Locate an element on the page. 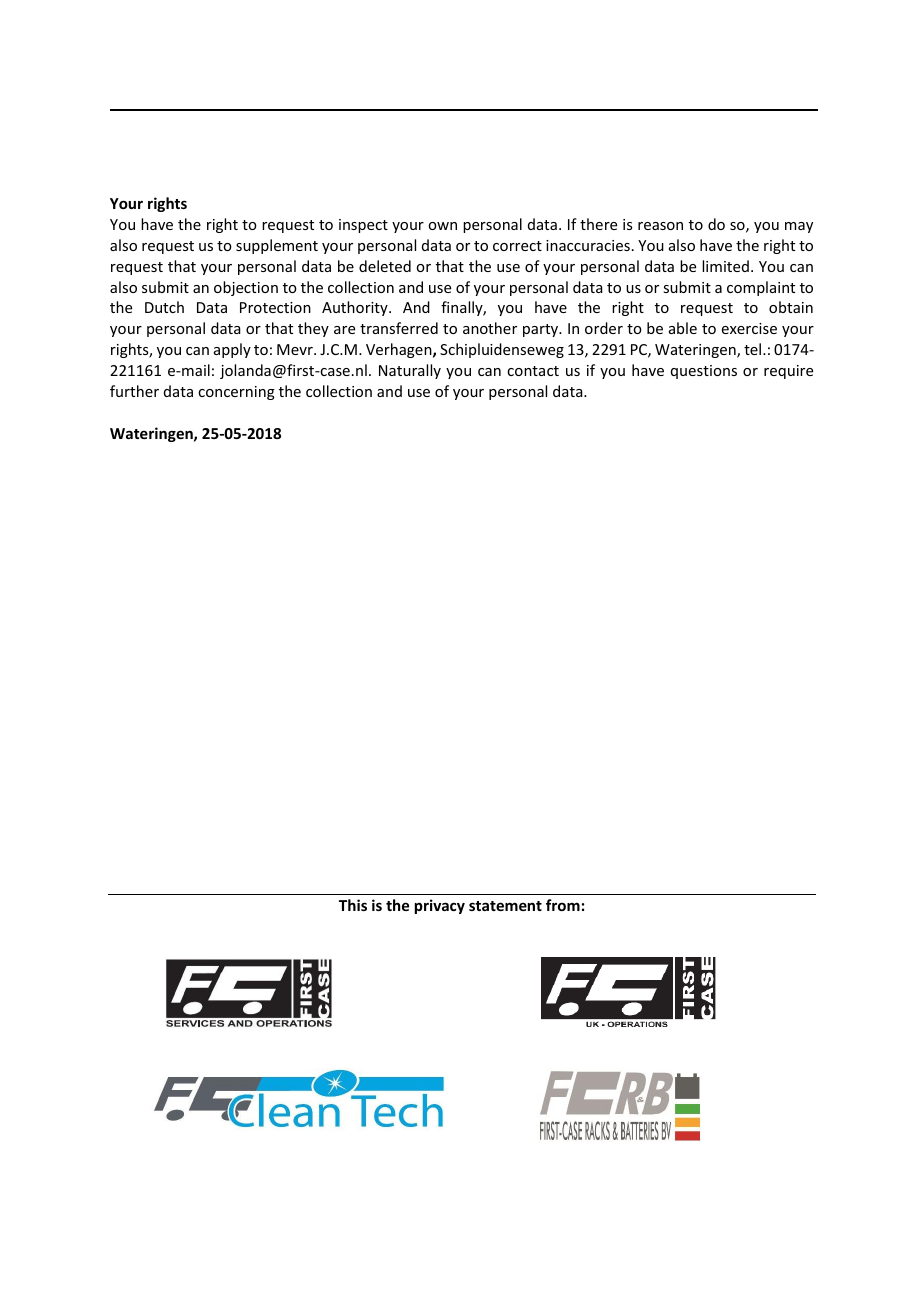  concerning is located at coordinates (236, 393).
